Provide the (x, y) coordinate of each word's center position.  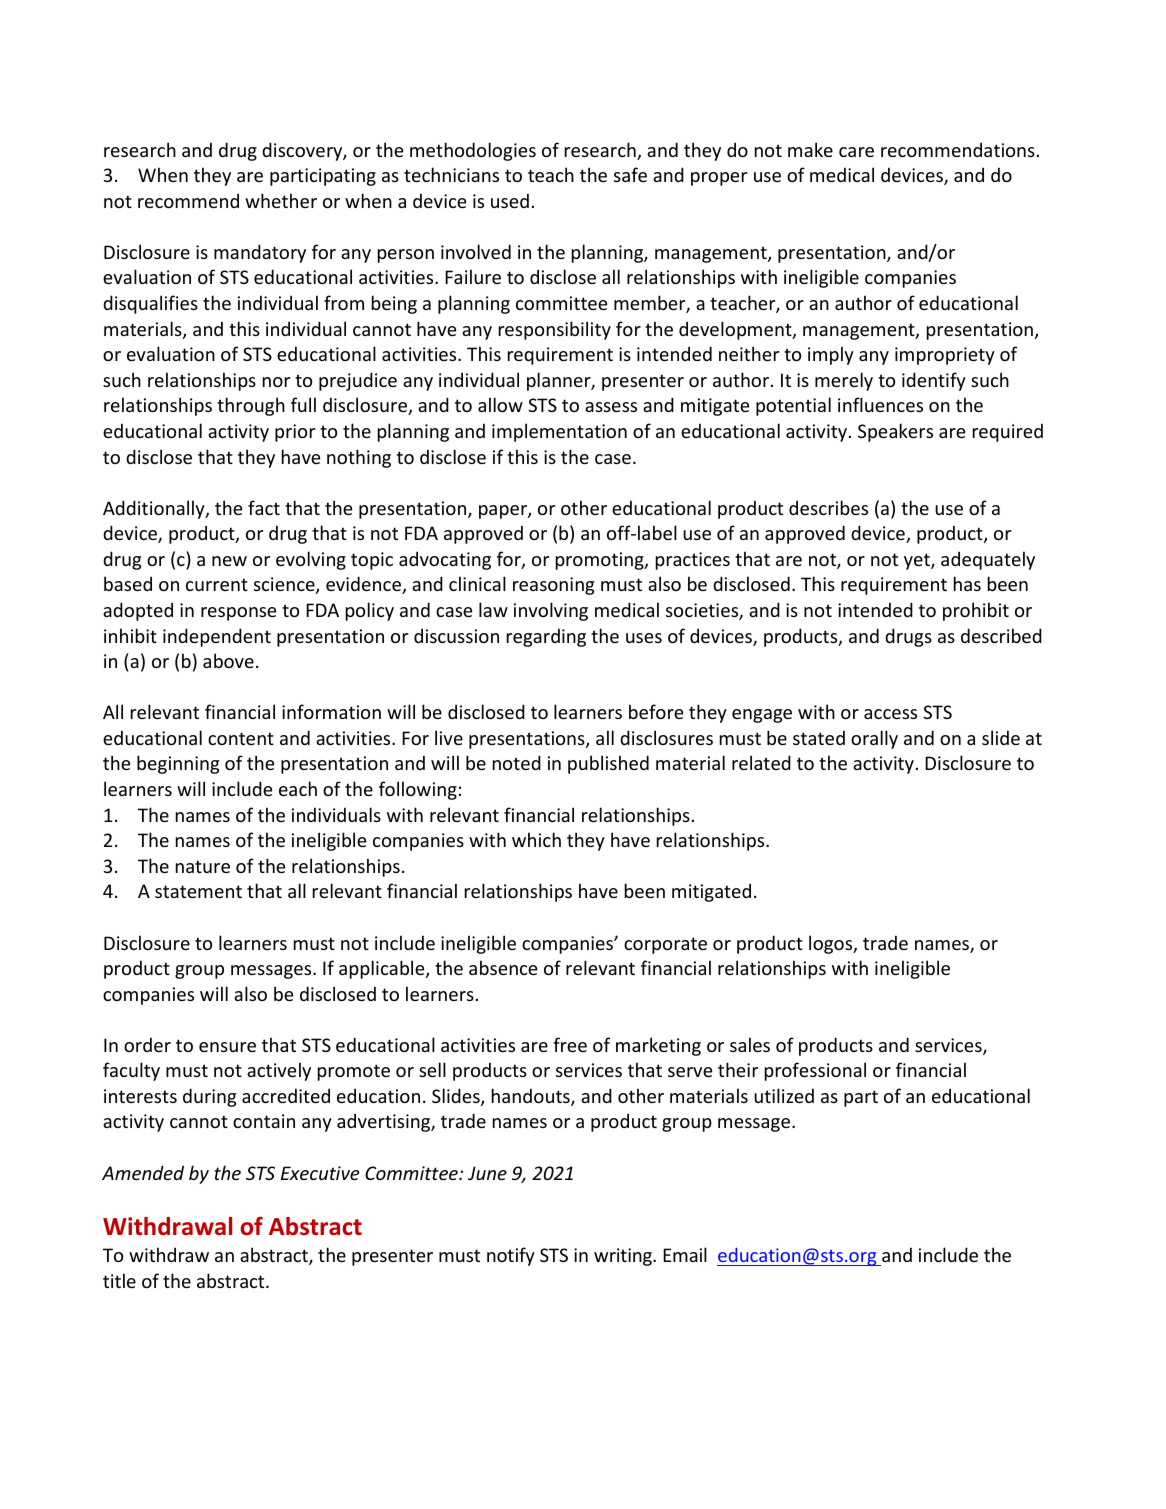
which (536, 839)
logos (832, 944)
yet (918, 561)
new (229, 561)
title (119, 1280)
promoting (601, 561)
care (856, 152)
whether (281, 200)
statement (198, 891)
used (510, 200)
